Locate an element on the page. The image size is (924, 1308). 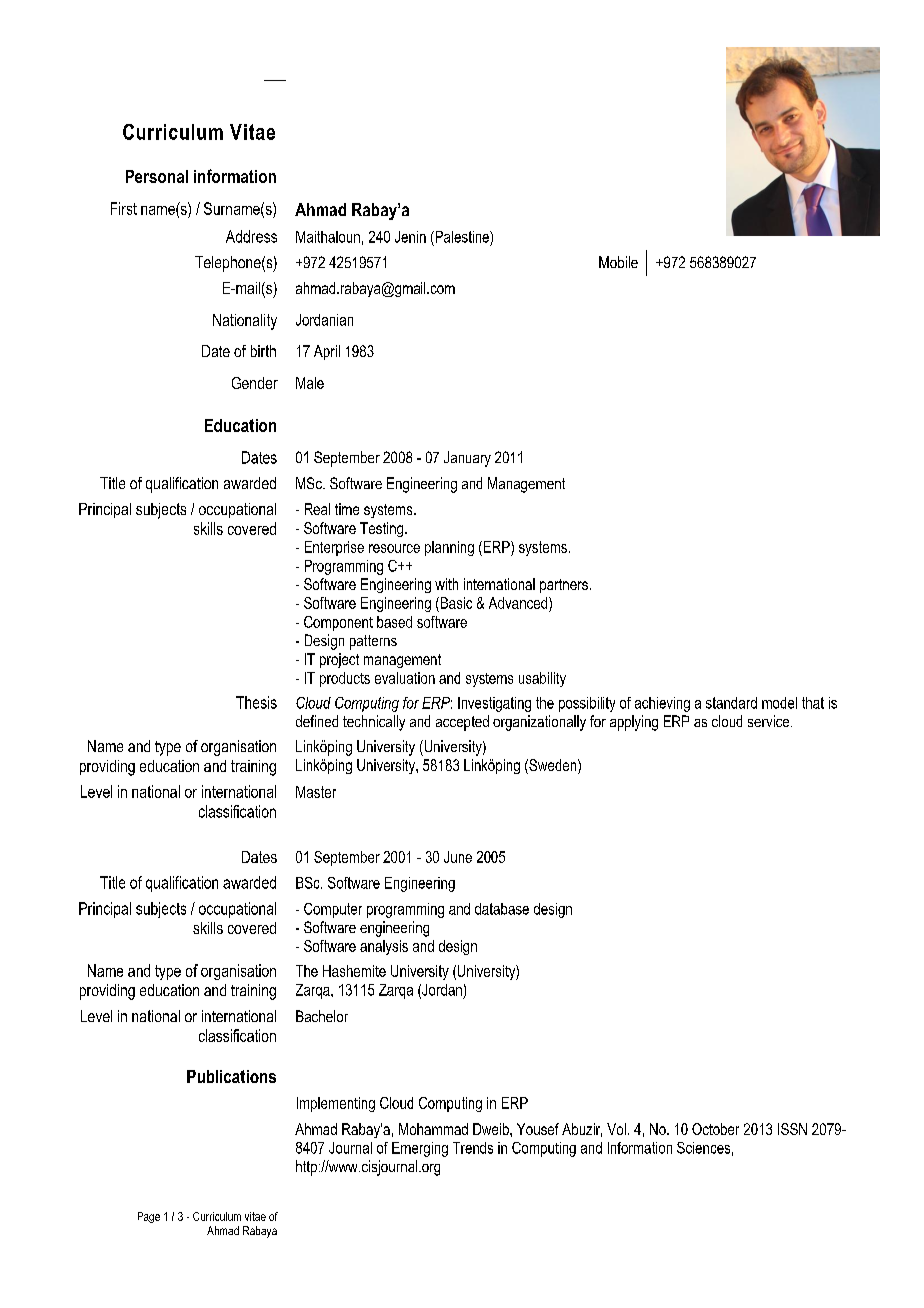
partners is located at coordinates (564, 586).
